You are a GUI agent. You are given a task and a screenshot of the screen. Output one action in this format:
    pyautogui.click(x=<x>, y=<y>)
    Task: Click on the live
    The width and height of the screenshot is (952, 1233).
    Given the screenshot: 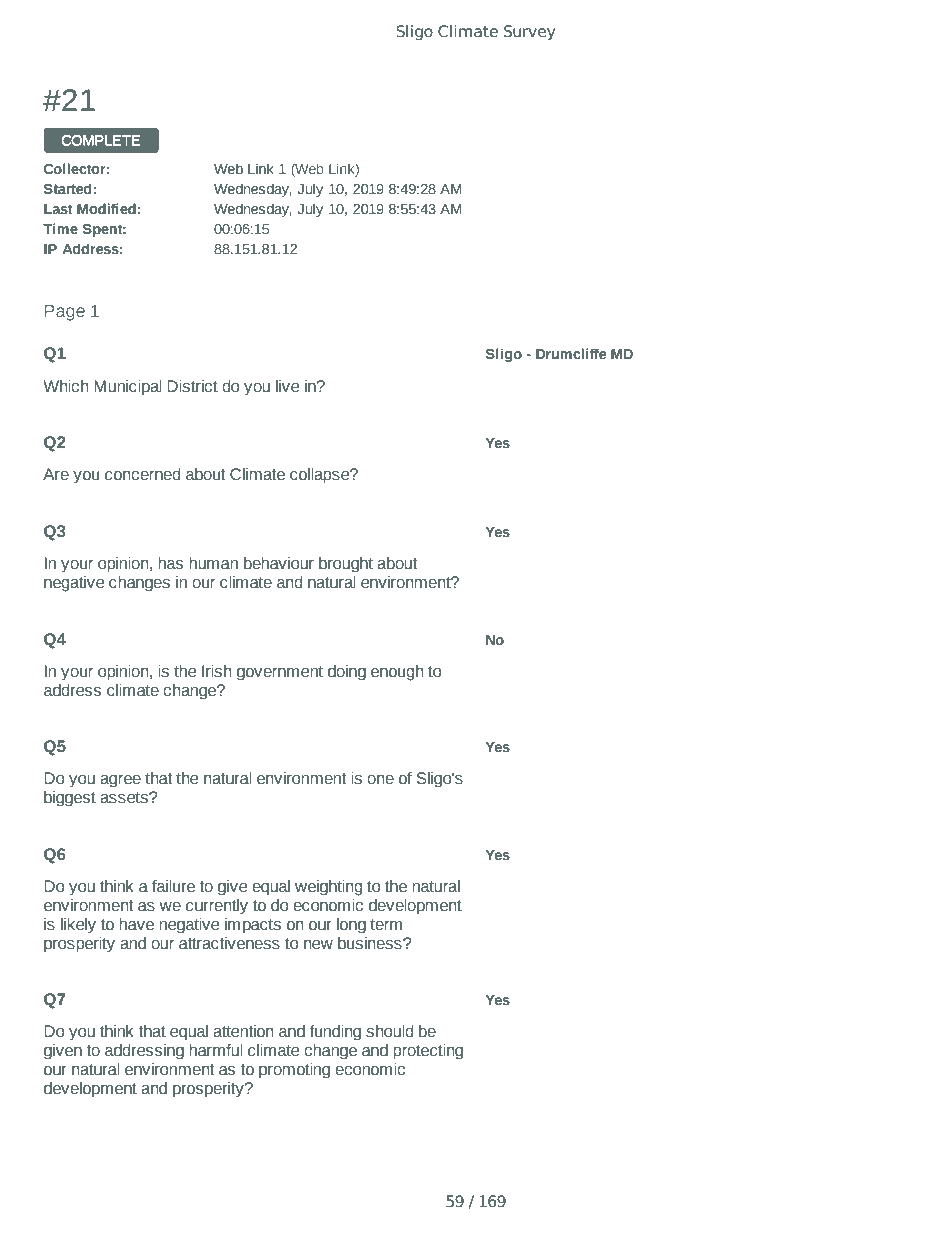 What is the action you would take?
    pyautogui.click(x=287, y=386)
